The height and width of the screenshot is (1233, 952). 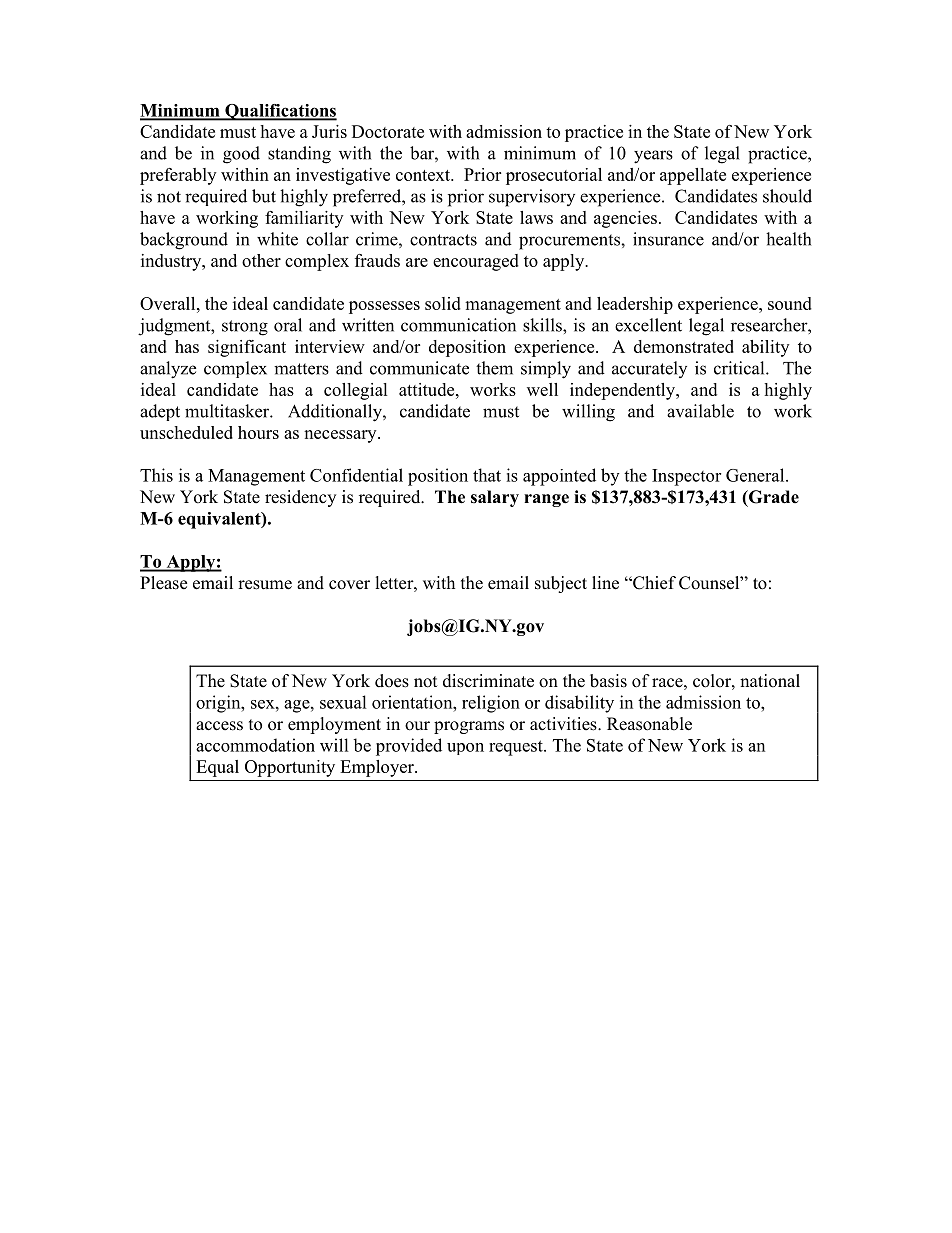 What do you see at coordinates (458, 325) in the screenshot?
I see `communication` at bounding box center [458, 325].
